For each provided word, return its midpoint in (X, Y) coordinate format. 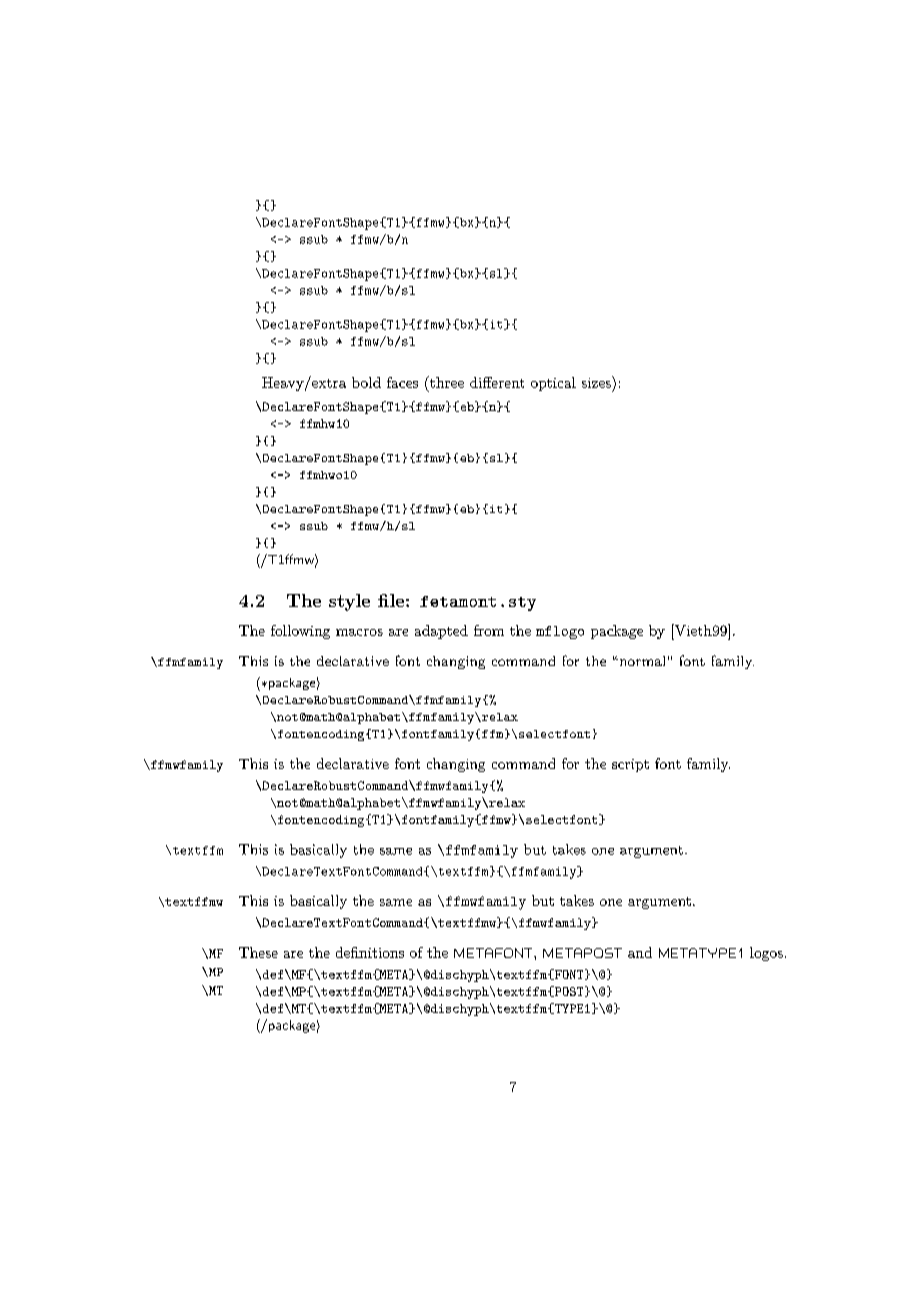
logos (766, 954)
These (258, 952)
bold (366, 382)
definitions (370, 952)
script (630, 765)
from (489, 630)
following (300, 632)
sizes (597, 382)
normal (641, 661)
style (349, 602)
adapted (441, 632)
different (497, 382)
